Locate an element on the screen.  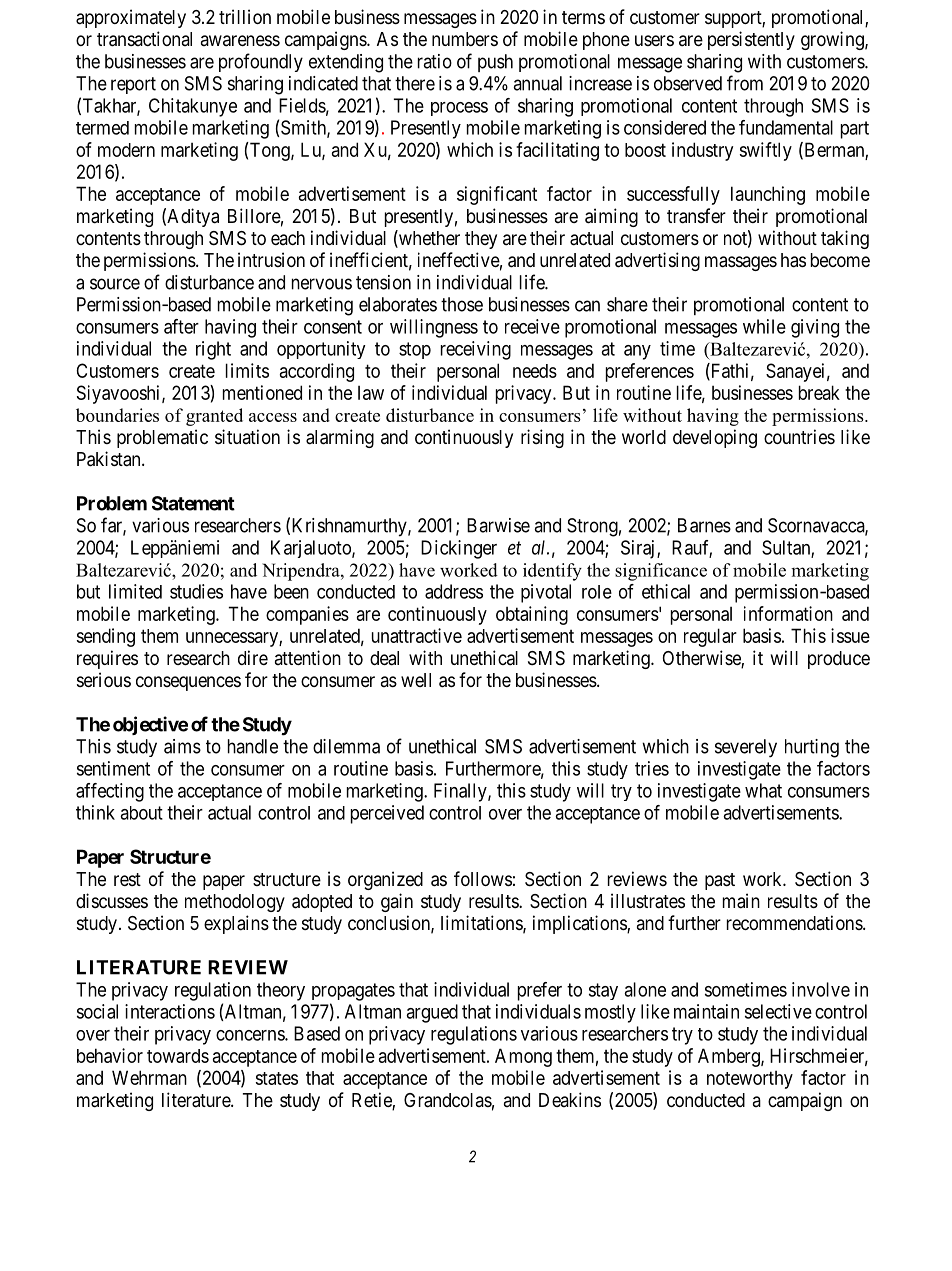
numbers is located at coordinates (465, 39).
